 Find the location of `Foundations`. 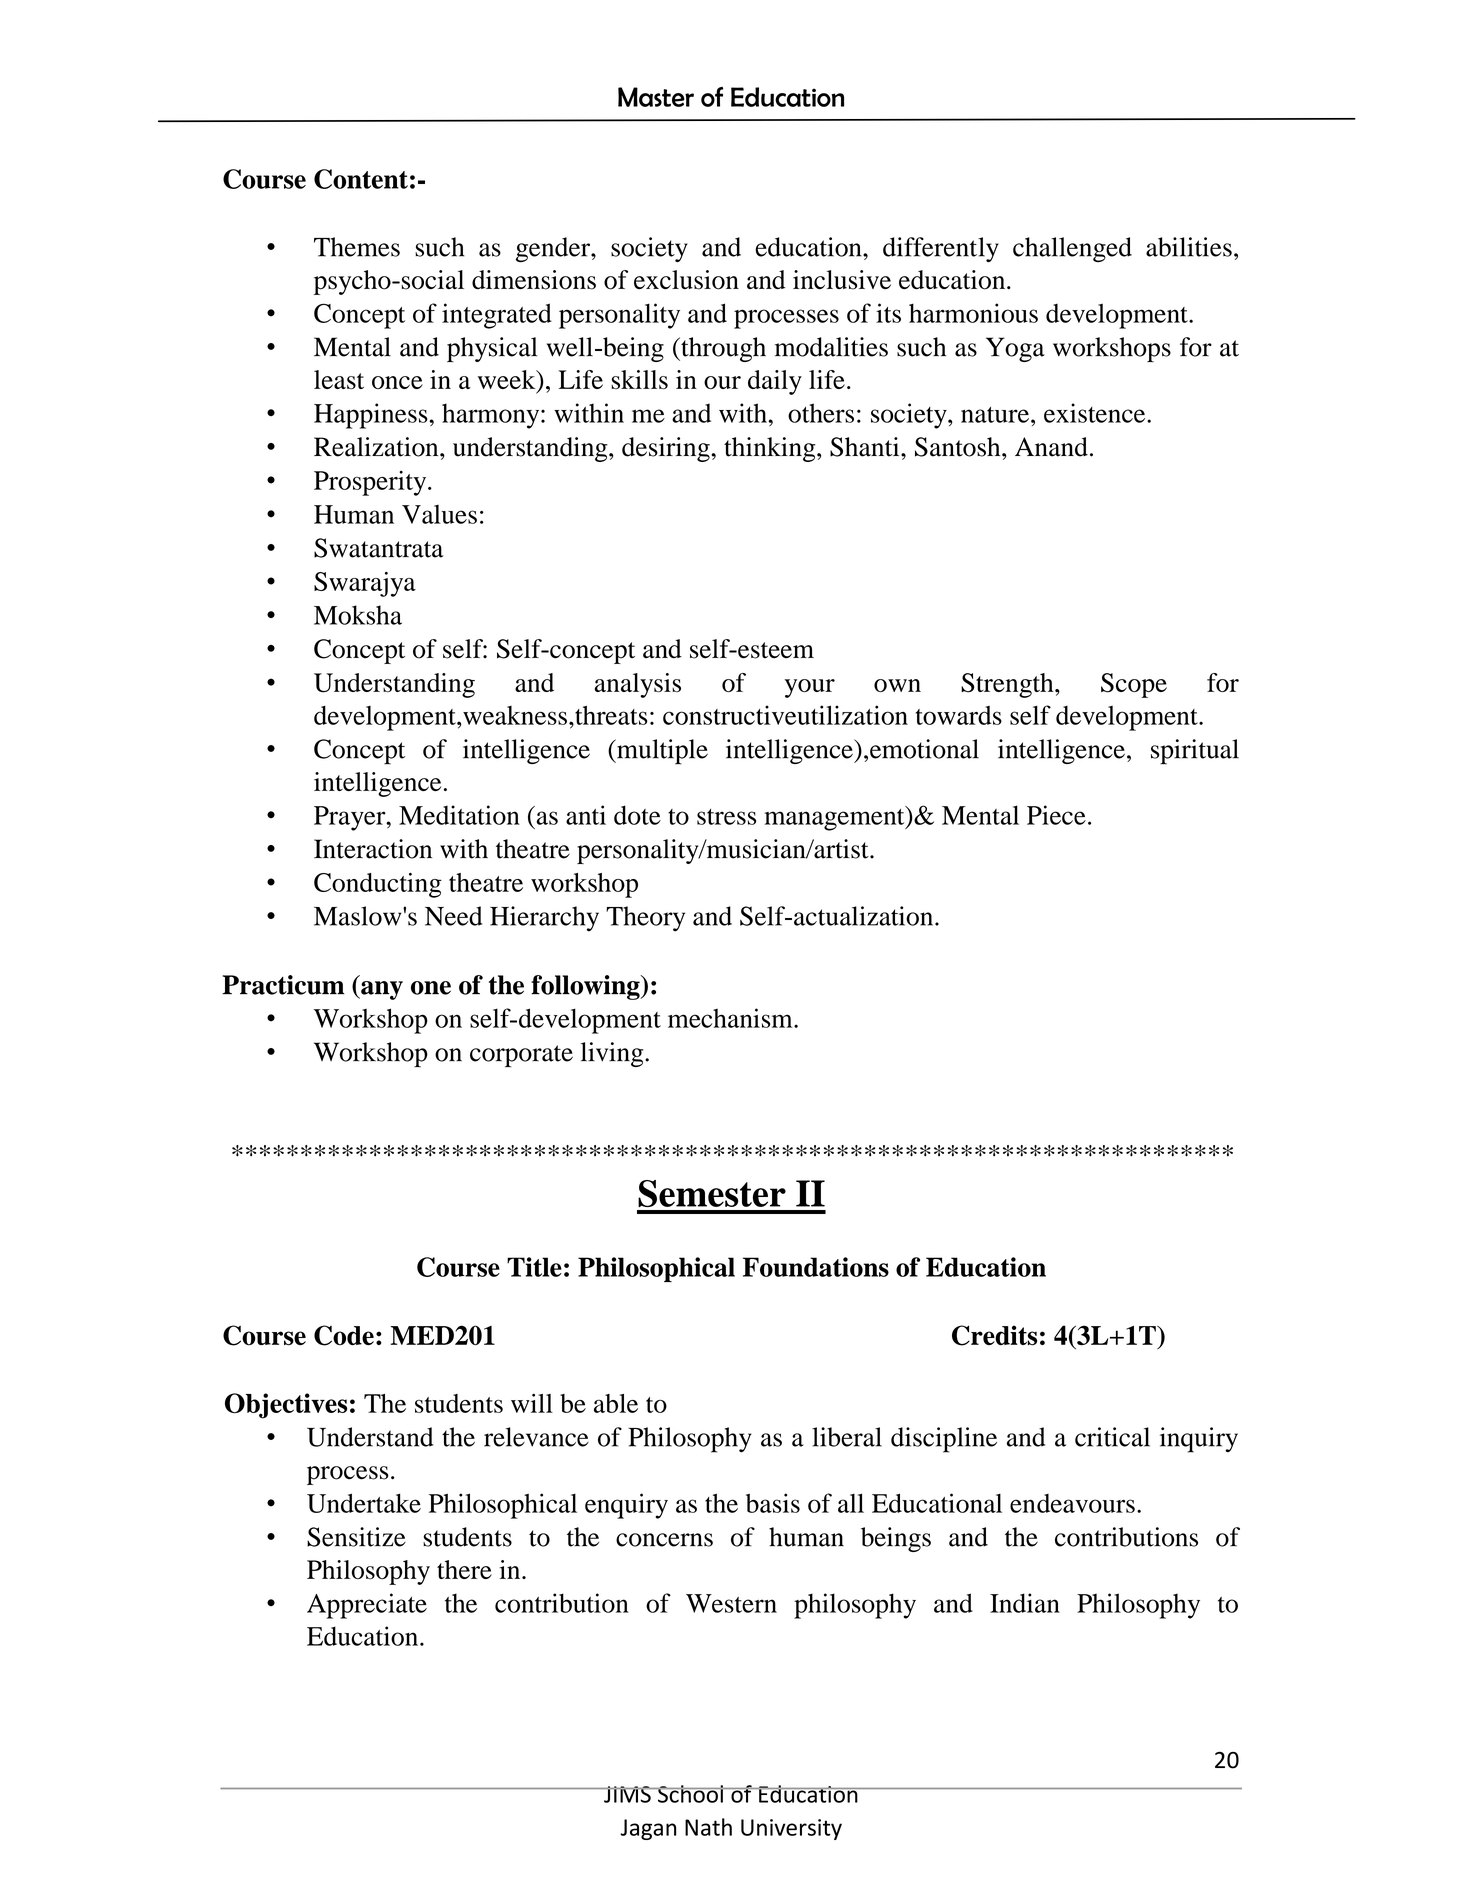

Foundations is located at coordinates (816, 1267).
